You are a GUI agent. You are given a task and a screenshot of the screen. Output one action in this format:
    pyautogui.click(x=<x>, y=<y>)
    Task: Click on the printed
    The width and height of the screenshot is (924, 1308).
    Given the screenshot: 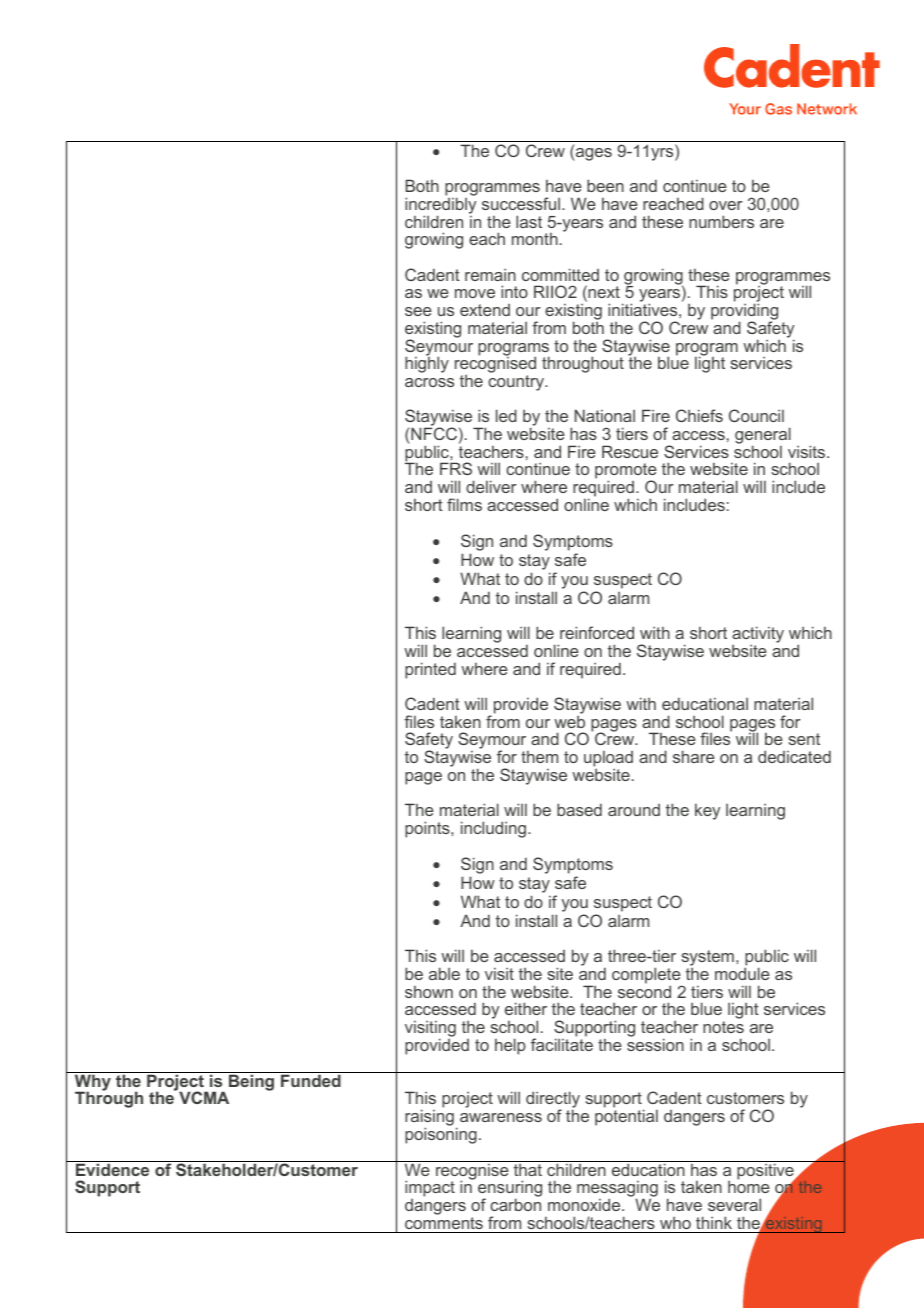 What is the action you would take?
    pyautogui.click(x=430, y=670)
